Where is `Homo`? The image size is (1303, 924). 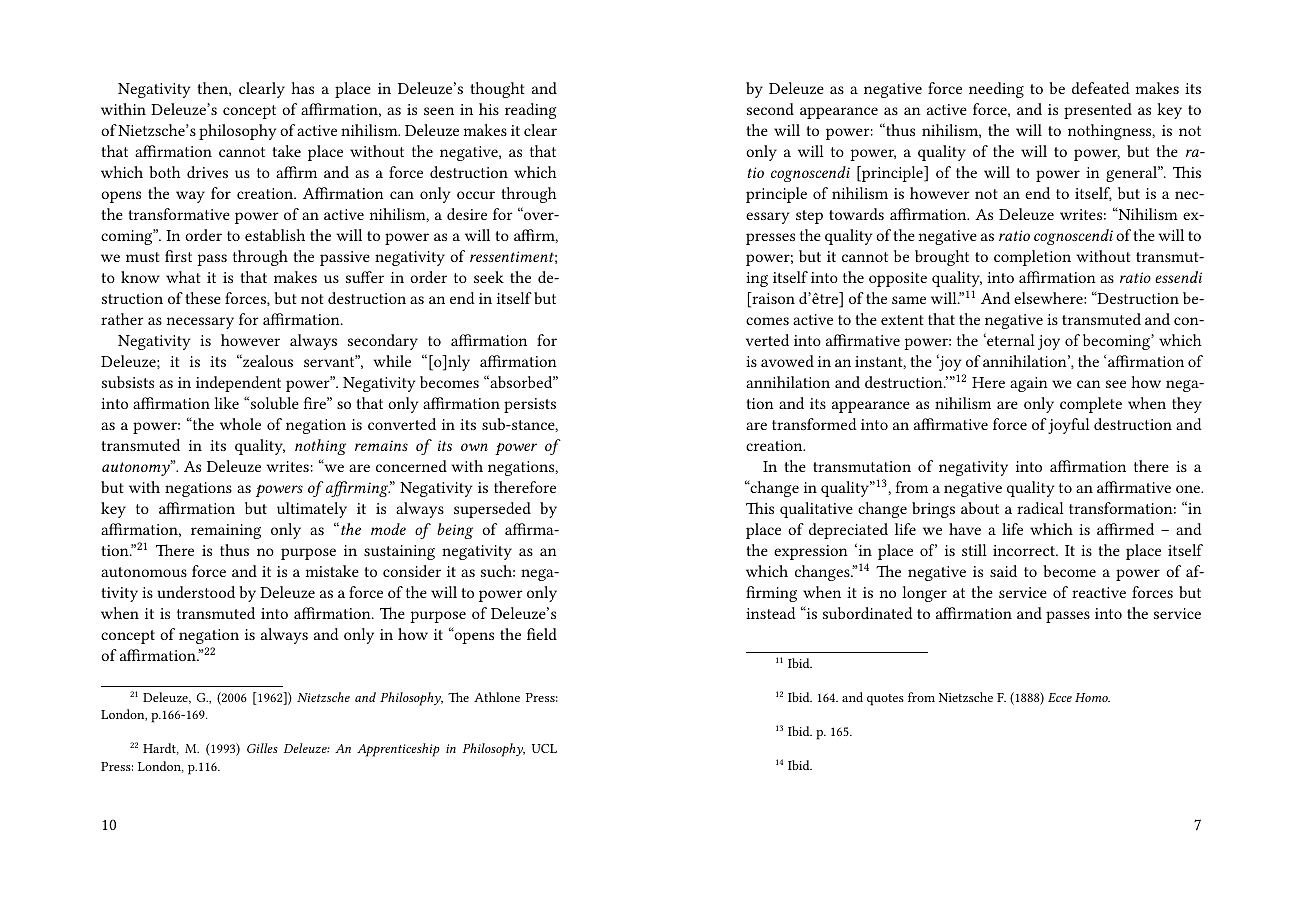
Homo is located at coordinates (1092, 697).
